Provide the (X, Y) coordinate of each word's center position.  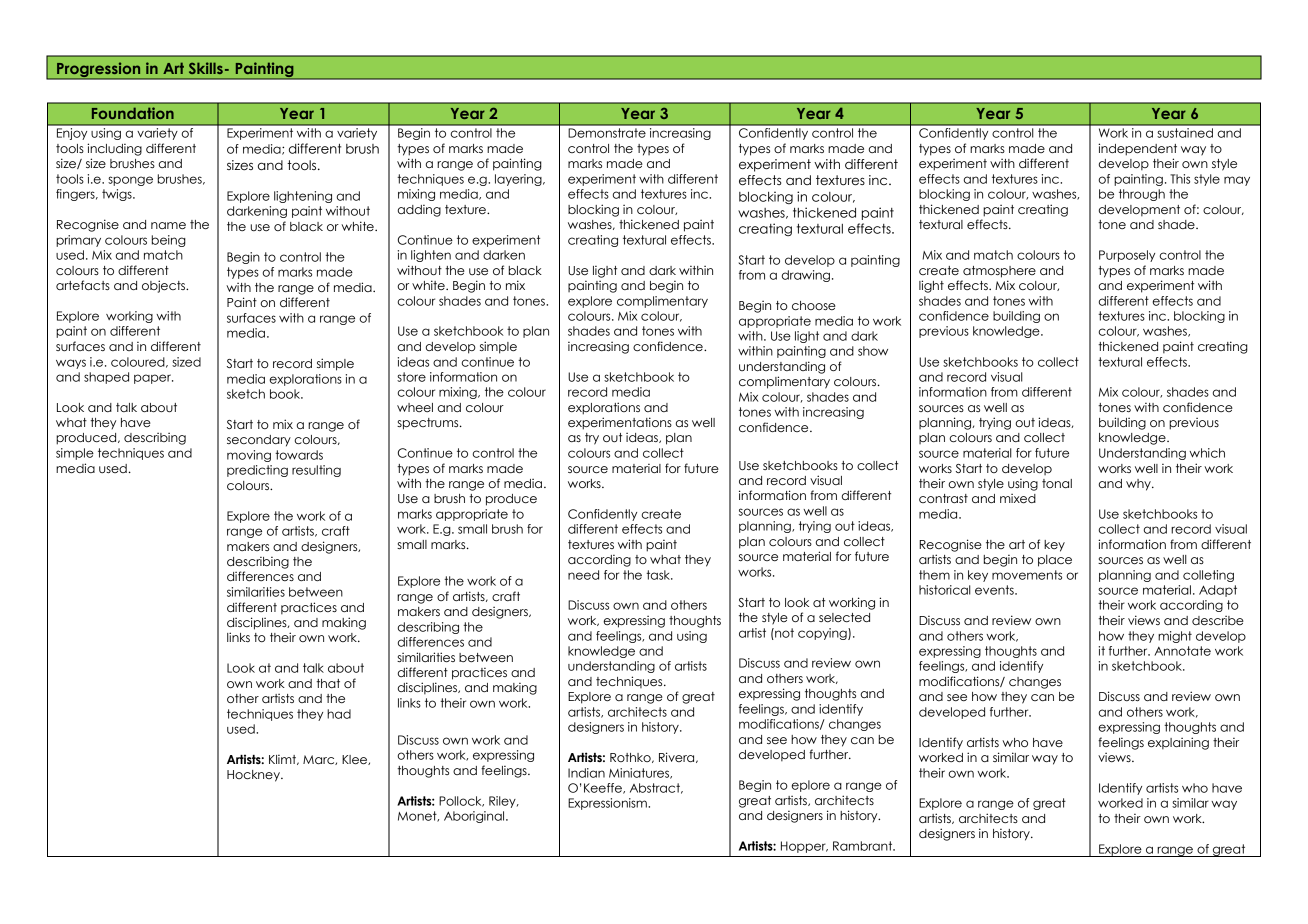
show (873, 351)
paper (153, 379)
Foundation (133, 113)
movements (1027, 575)
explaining (1178, 743)
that (328, 683)
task (659, 575)
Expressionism (608, 804)
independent (1137, 149)
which (1207, 453)
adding (419, 210)
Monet (418, 816)
